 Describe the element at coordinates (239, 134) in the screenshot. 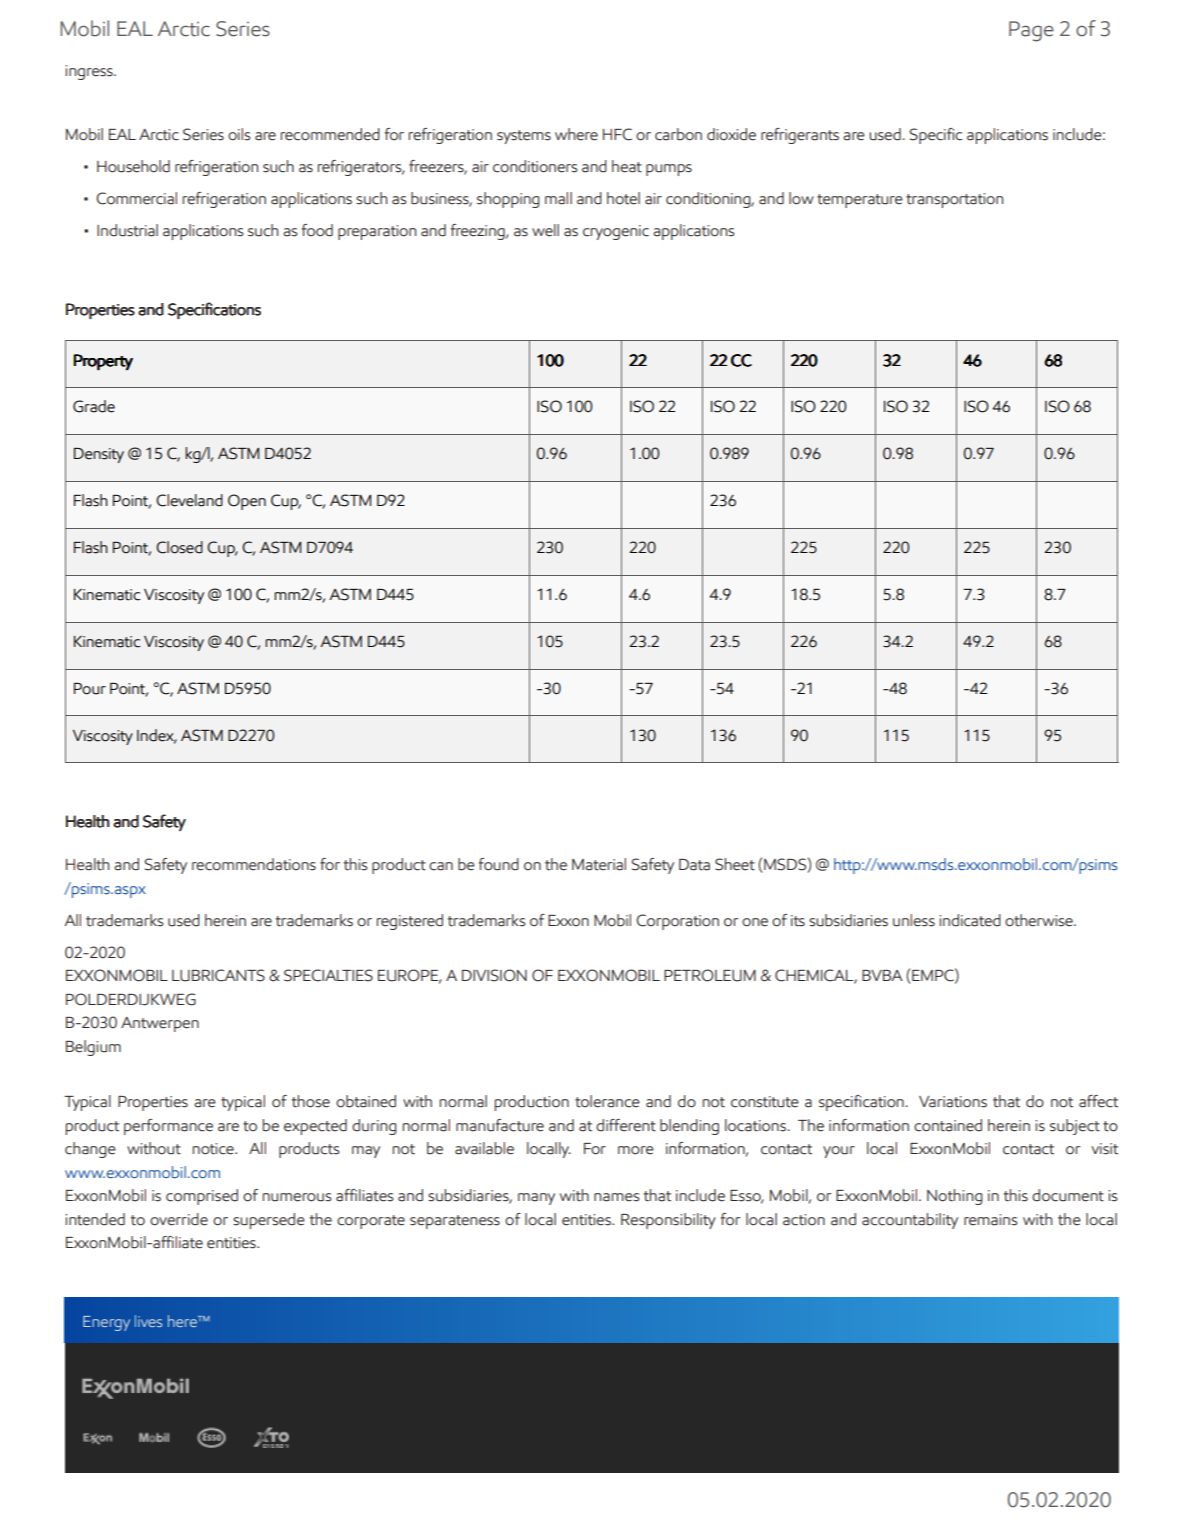

I see `oils` at that location.
